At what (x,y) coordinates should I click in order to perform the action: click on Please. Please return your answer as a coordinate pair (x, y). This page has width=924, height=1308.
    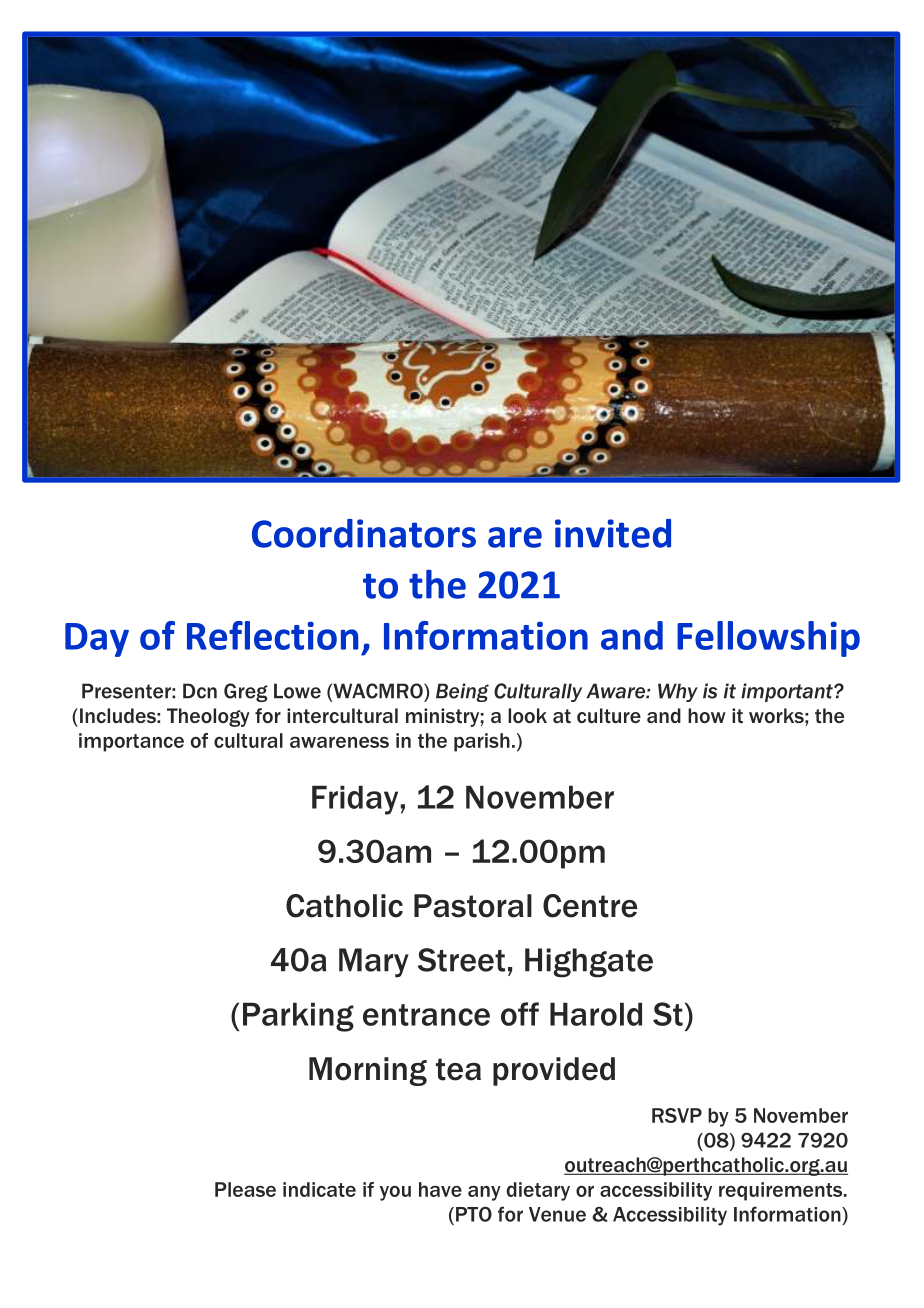
    Looking at the image, I should click on (245, 1189).
